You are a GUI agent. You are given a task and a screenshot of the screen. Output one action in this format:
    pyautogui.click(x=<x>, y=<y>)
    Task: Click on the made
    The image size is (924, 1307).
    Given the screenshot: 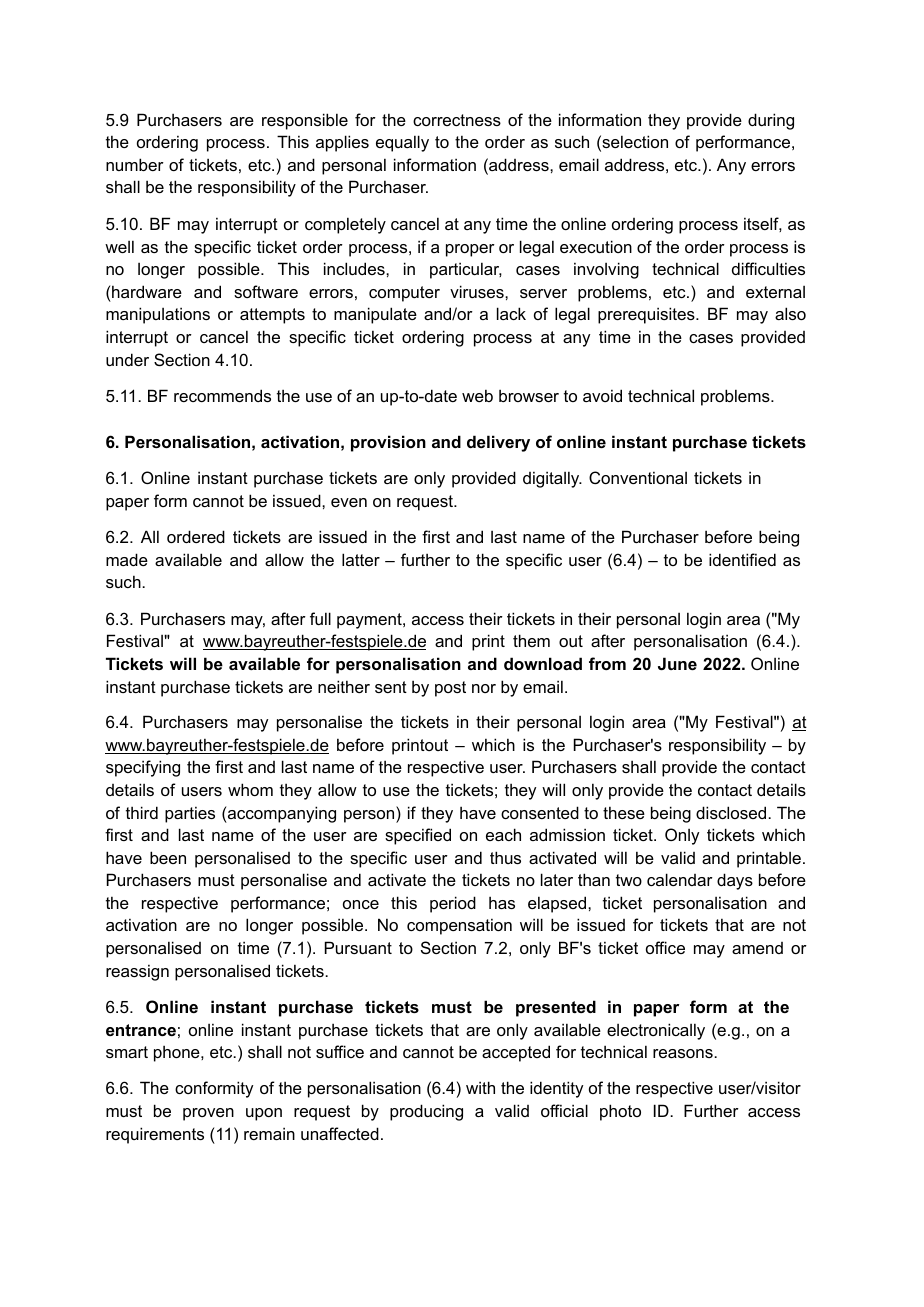 What is the action you would take?
    pyautogui.click(x=127, y=559)
